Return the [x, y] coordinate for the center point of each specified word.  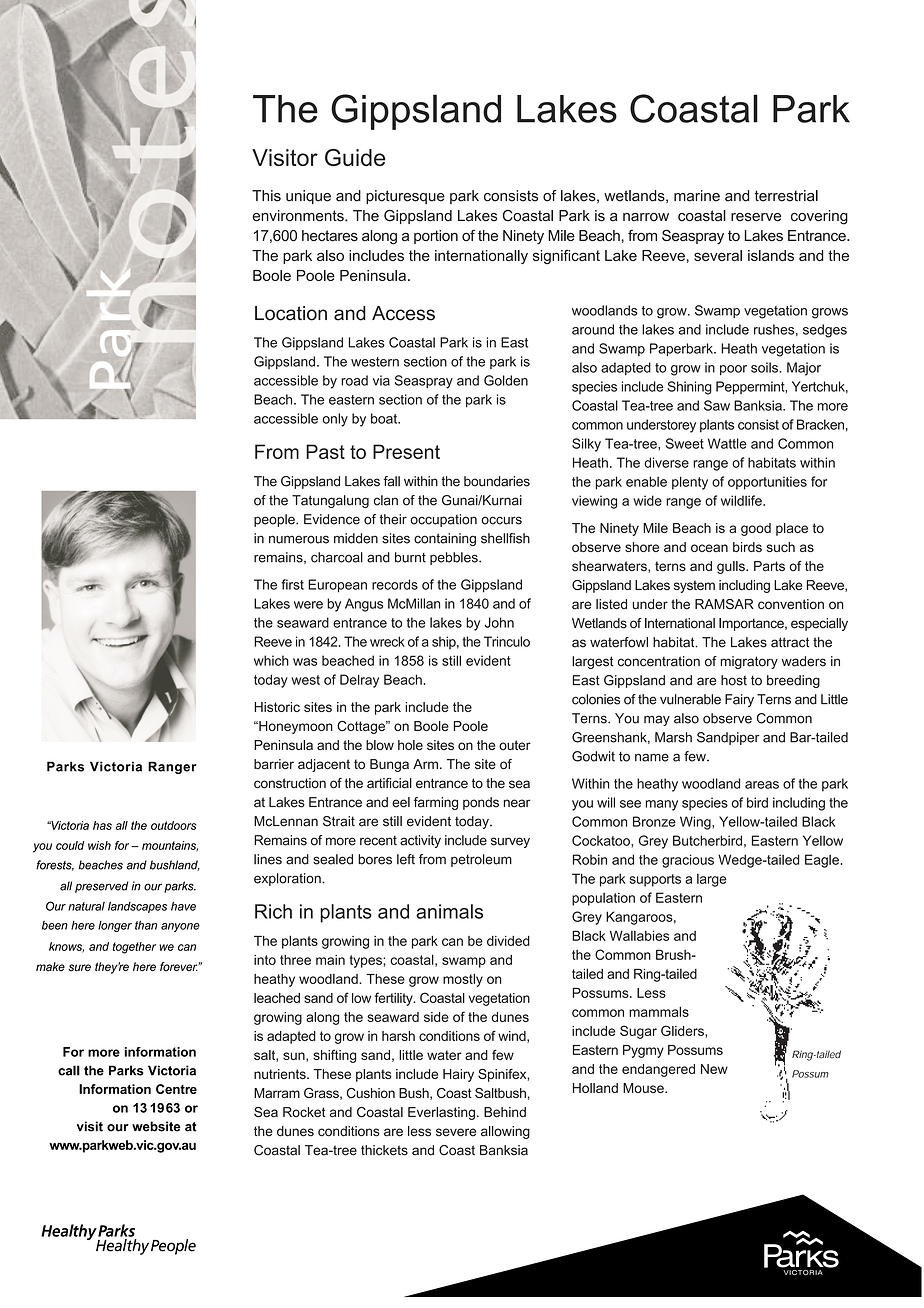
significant [566, 256]
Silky [586, 445]
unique [308, 197]
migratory [749, 662]
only [335, 420]
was [305, 662]
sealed [333, 859]
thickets [384, 1150]
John [499, 622]
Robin [590, 859]
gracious [688, 861]
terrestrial [786, 196]
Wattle [727, 443]
